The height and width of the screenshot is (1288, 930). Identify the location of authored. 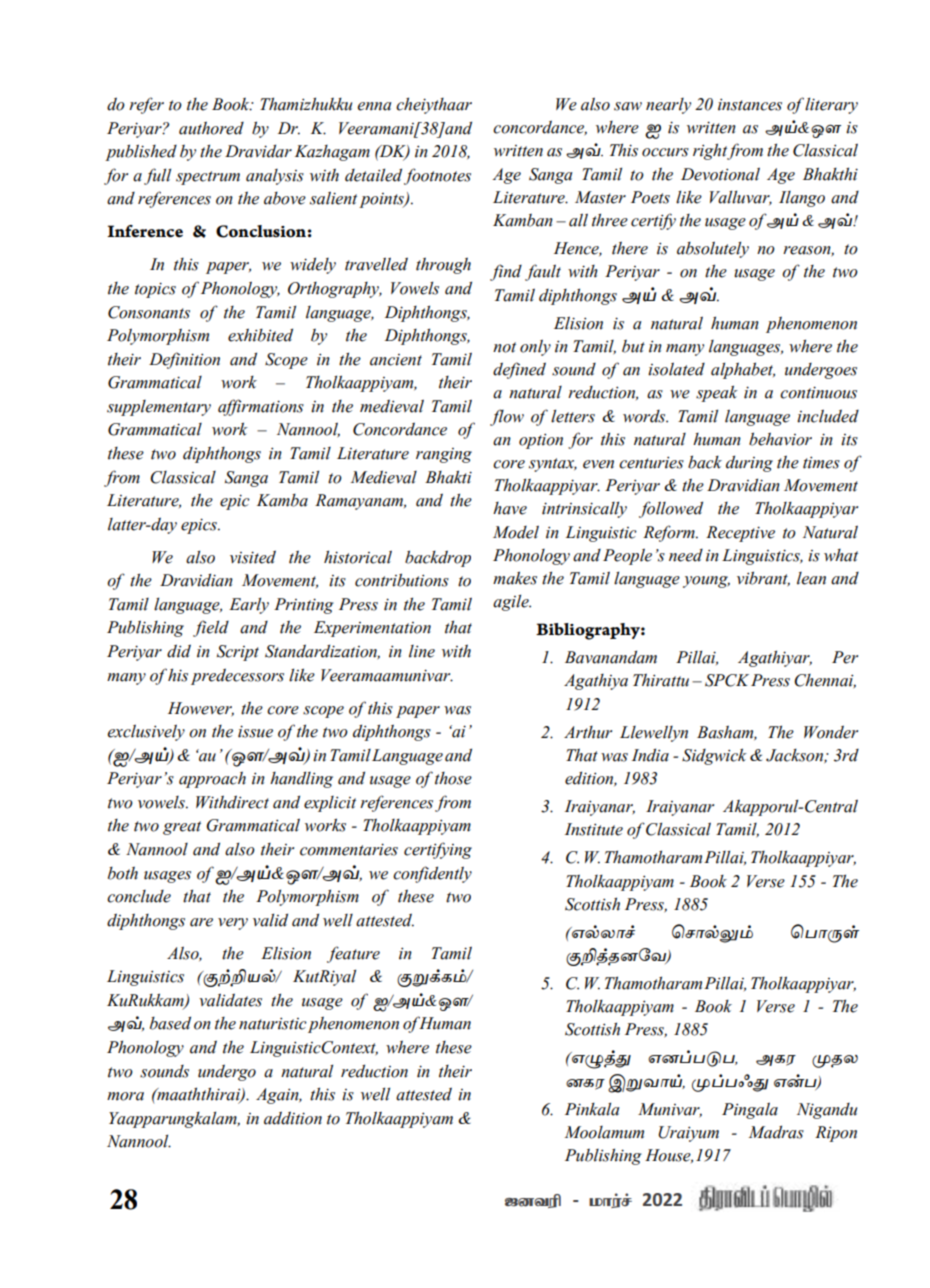
(211, 128).
